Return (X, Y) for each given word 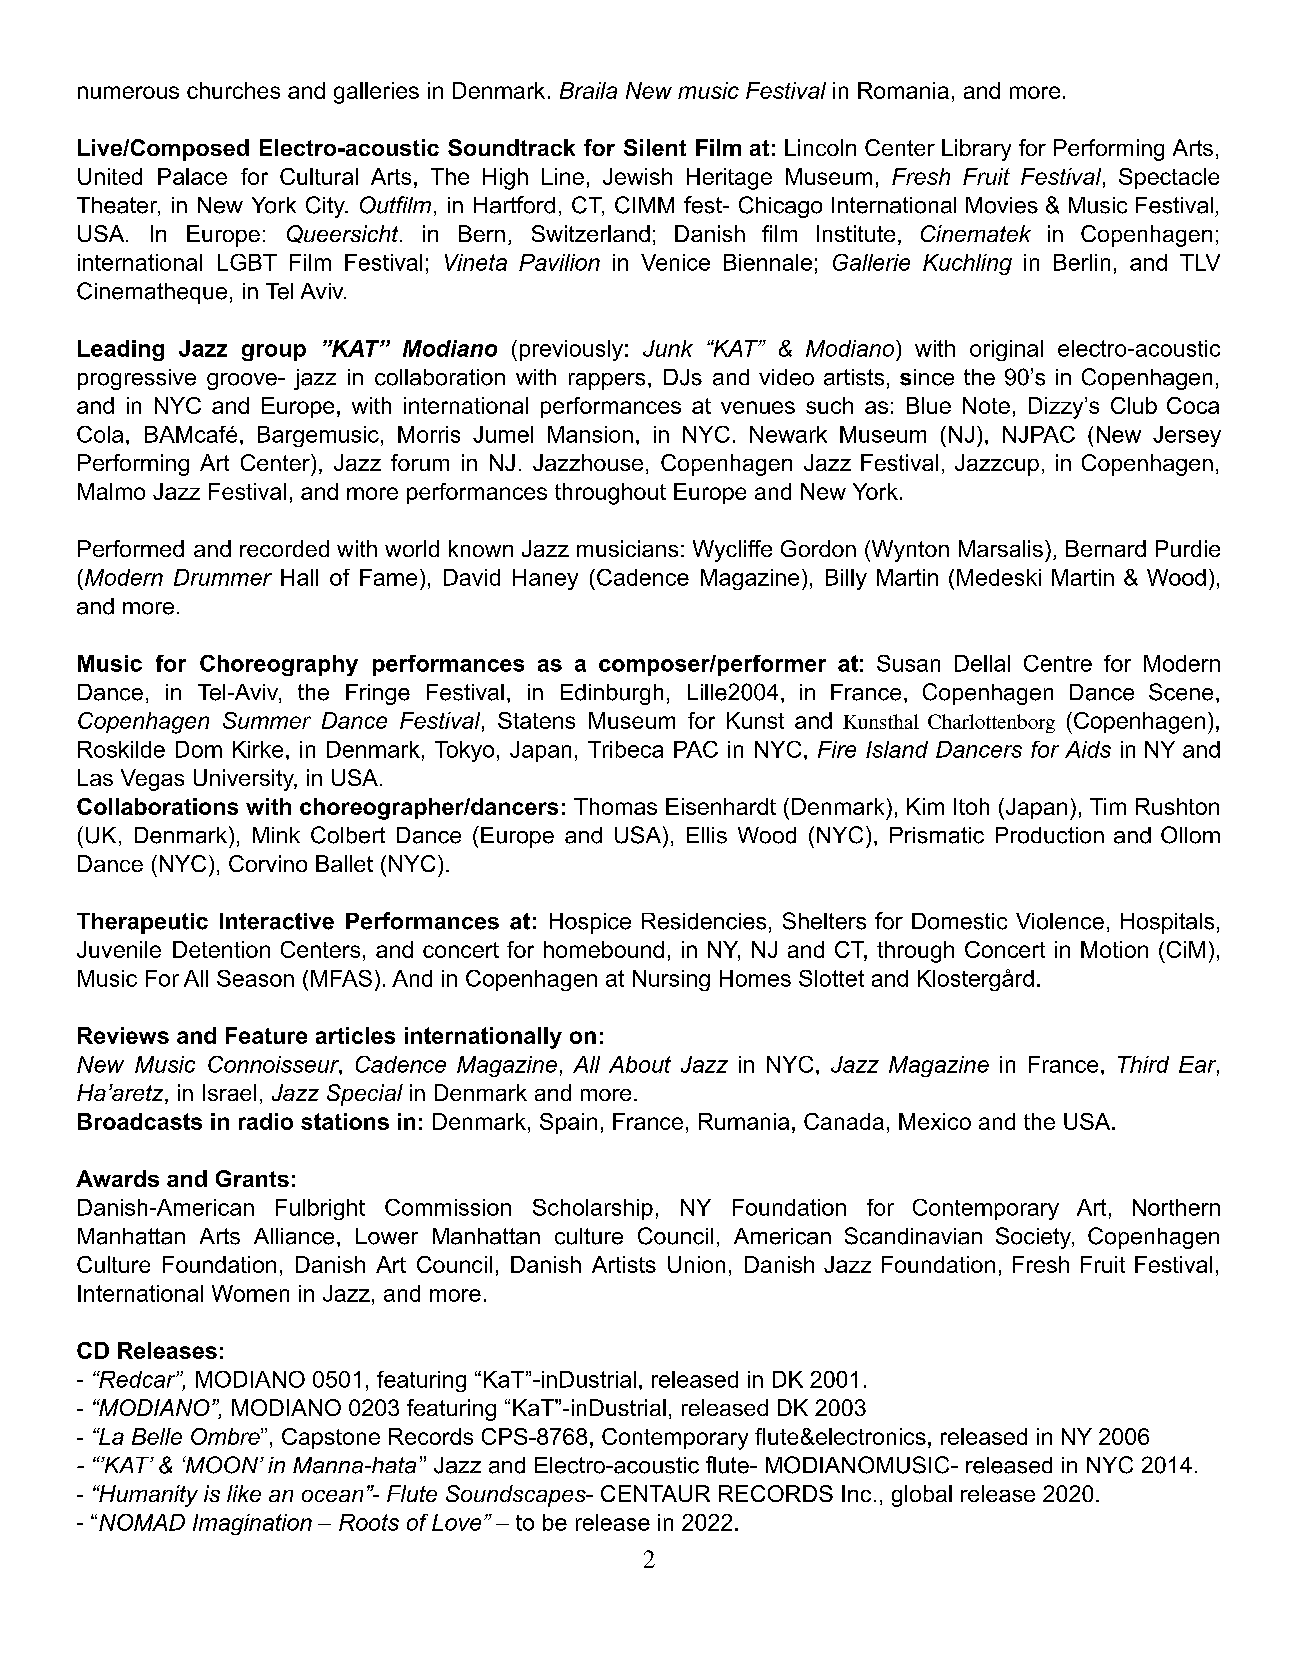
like (244, 1493)
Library (976, 150)
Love (456, 1522)
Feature (266, 1035)
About (640, 1064)
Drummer (223, 577)
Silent (655, 147)
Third (1143, 1064)
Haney (545, 579)
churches (233, 90)
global (922, 1496)
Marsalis (1001, 548)
